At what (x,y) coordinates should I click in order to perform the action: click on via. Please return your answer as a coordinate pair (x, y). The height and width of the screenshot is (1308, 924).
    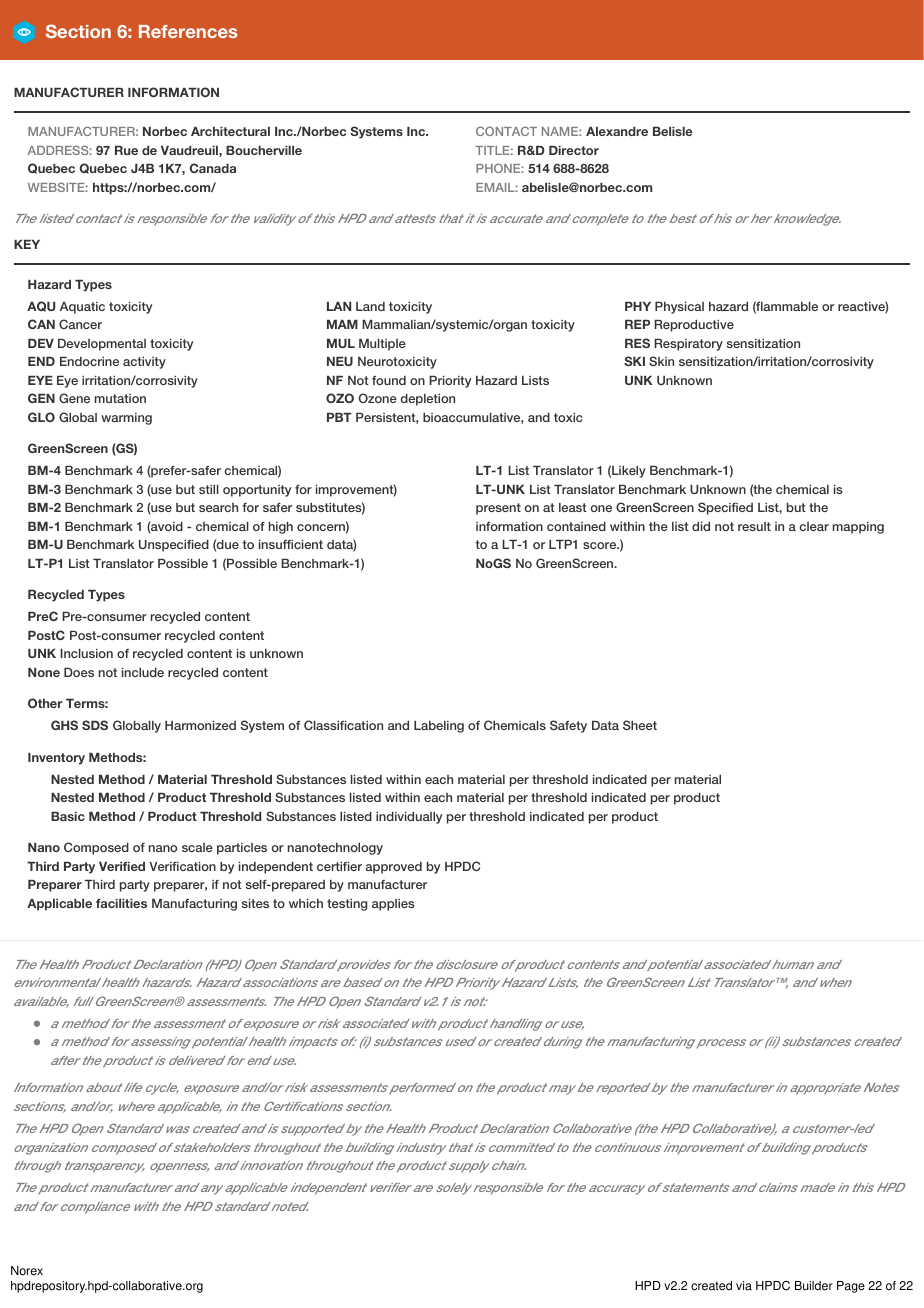
    Looking at the image, I should click on (744, 1286).
